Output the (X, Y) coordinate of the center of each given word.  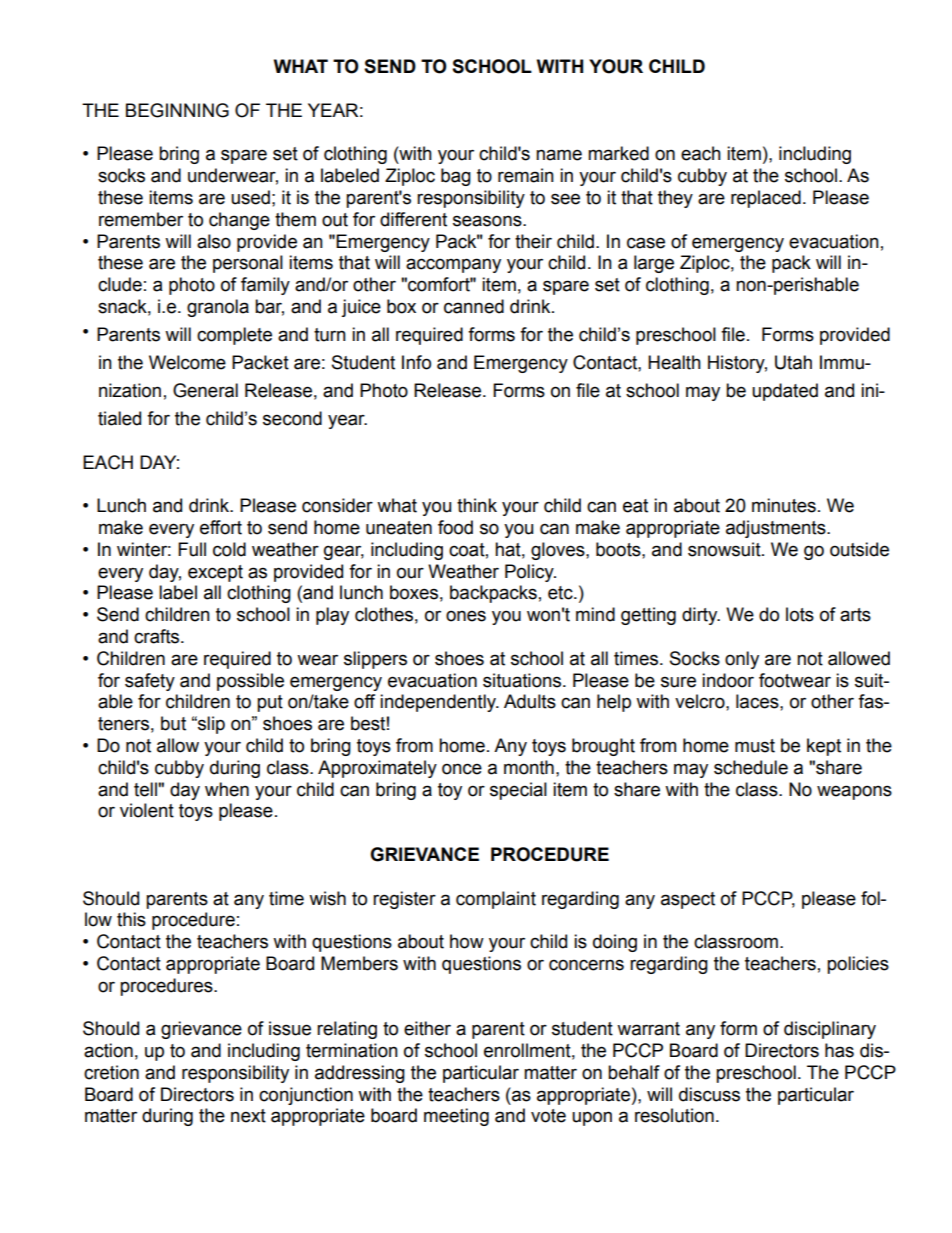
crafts (158, 636)
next (248, 1116)
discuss (709, 1094)
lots (800, 614)
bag (456, 177)
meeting (456, 1117)
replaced (766, 199)
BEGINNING (177, 110)
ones (466, 616)
